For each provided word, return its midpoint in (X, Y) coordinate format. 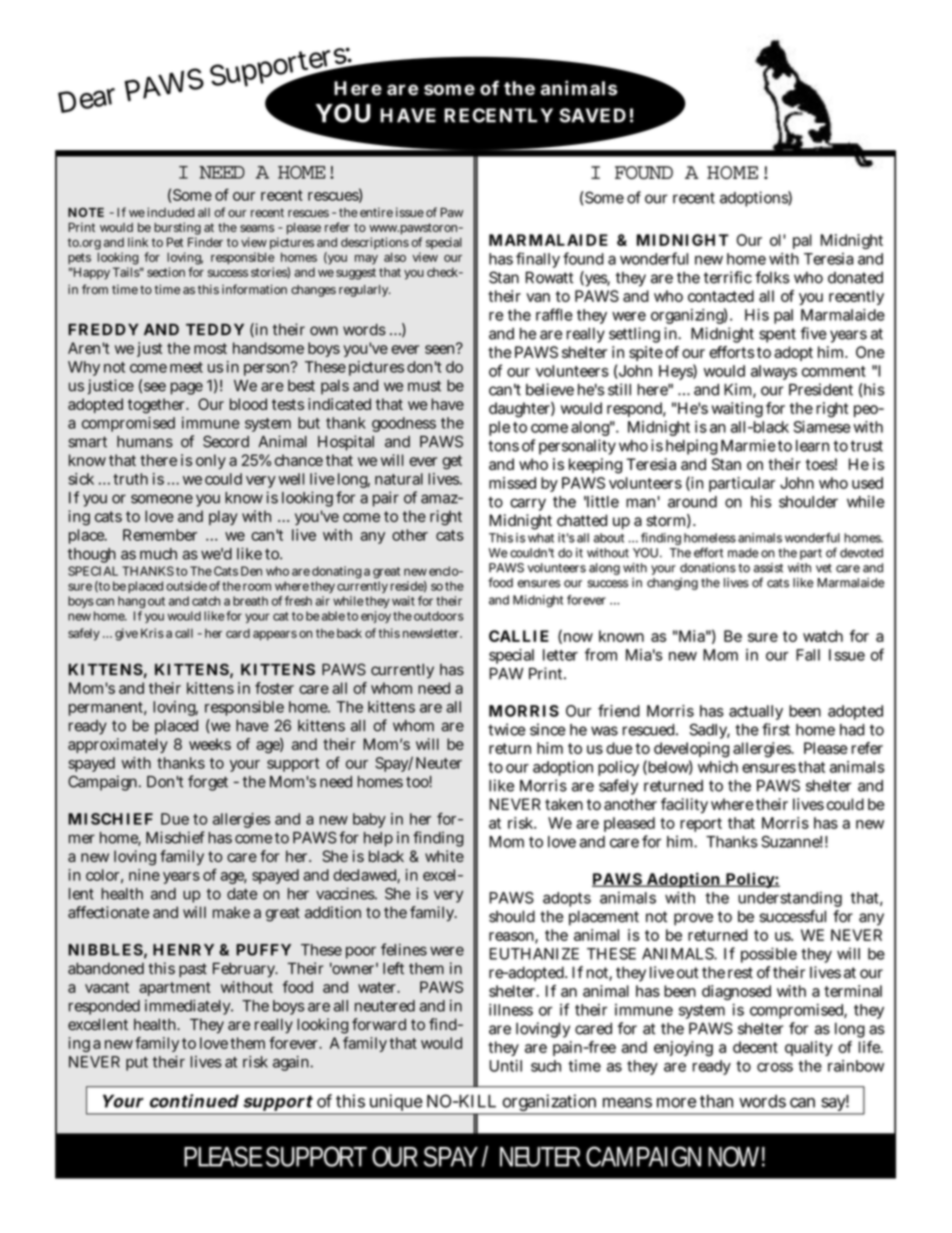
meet (186, 367)
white (444, 856)
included (170, 212)
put (137, 1064)
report (701, 825)
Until (505, 1066)
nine (144, 875)
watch (823, 636)
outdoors (439, 616)
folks (772, 277)
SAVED (592, 115)
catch (206, 601)
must (424, 386)
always (774, 372)
